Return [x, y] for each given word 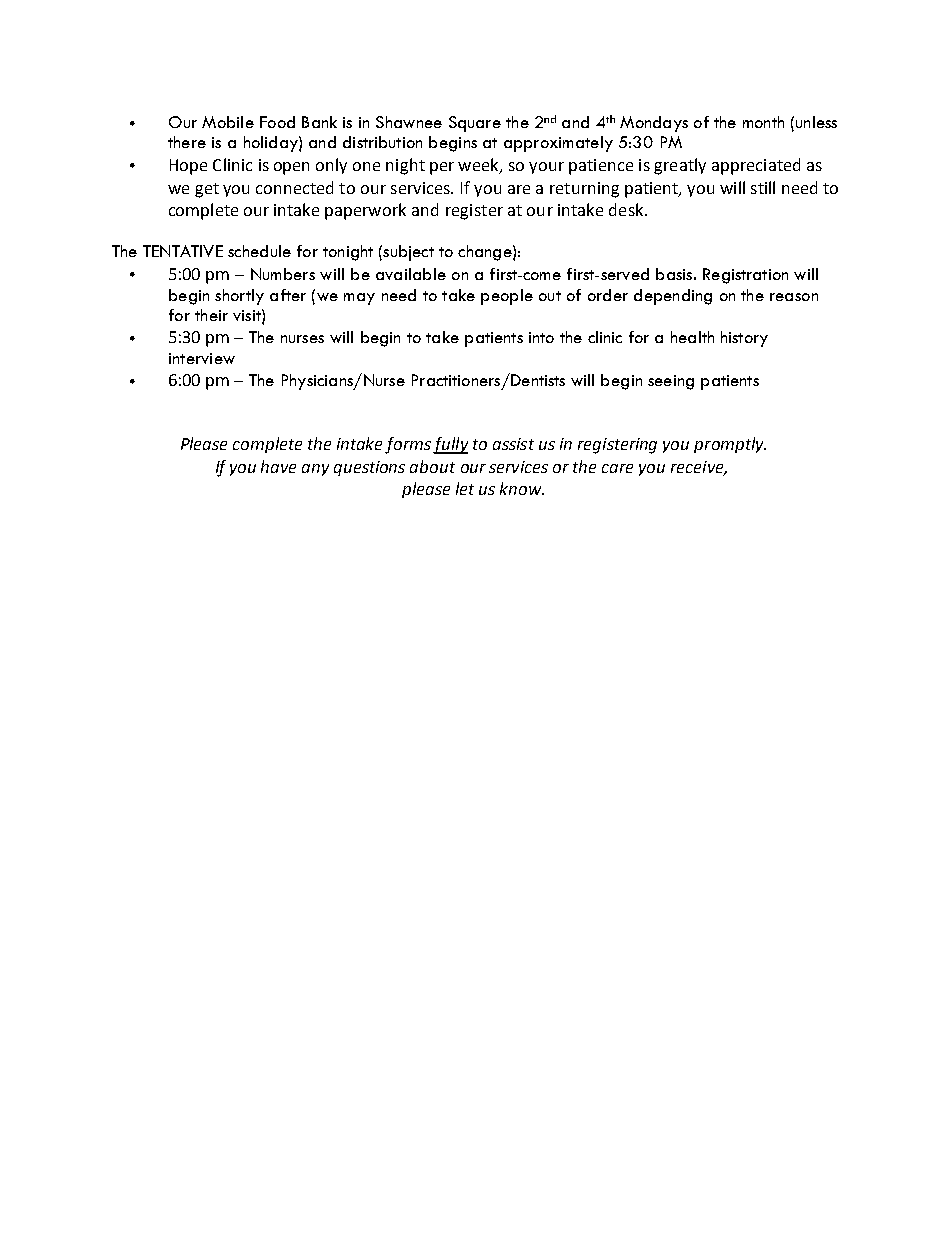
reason [794, 297]
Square [475, 124]
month [763, 122]
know [521, 488]
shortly [239, 297]
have [278, 466]
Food [277, 122]
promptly [730, 445]
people [507, 297]
